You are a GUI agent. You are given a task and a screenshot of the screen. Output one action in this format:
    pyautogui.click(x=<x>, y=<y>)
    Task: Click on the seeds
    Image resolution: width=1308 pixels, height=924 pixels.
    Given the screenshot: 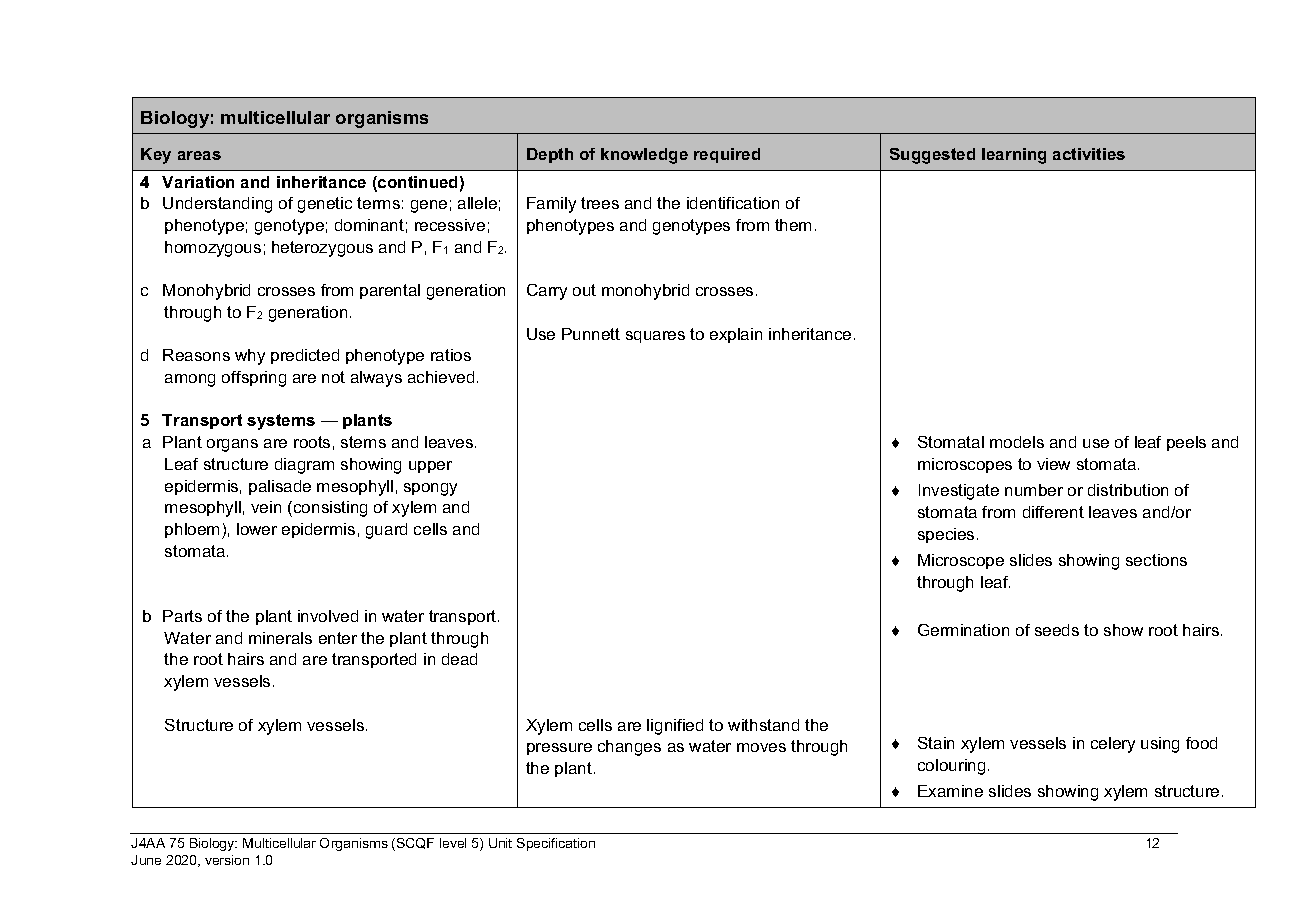 What is the action you would take?
    pyautogui.click(x=1057, y=630)
